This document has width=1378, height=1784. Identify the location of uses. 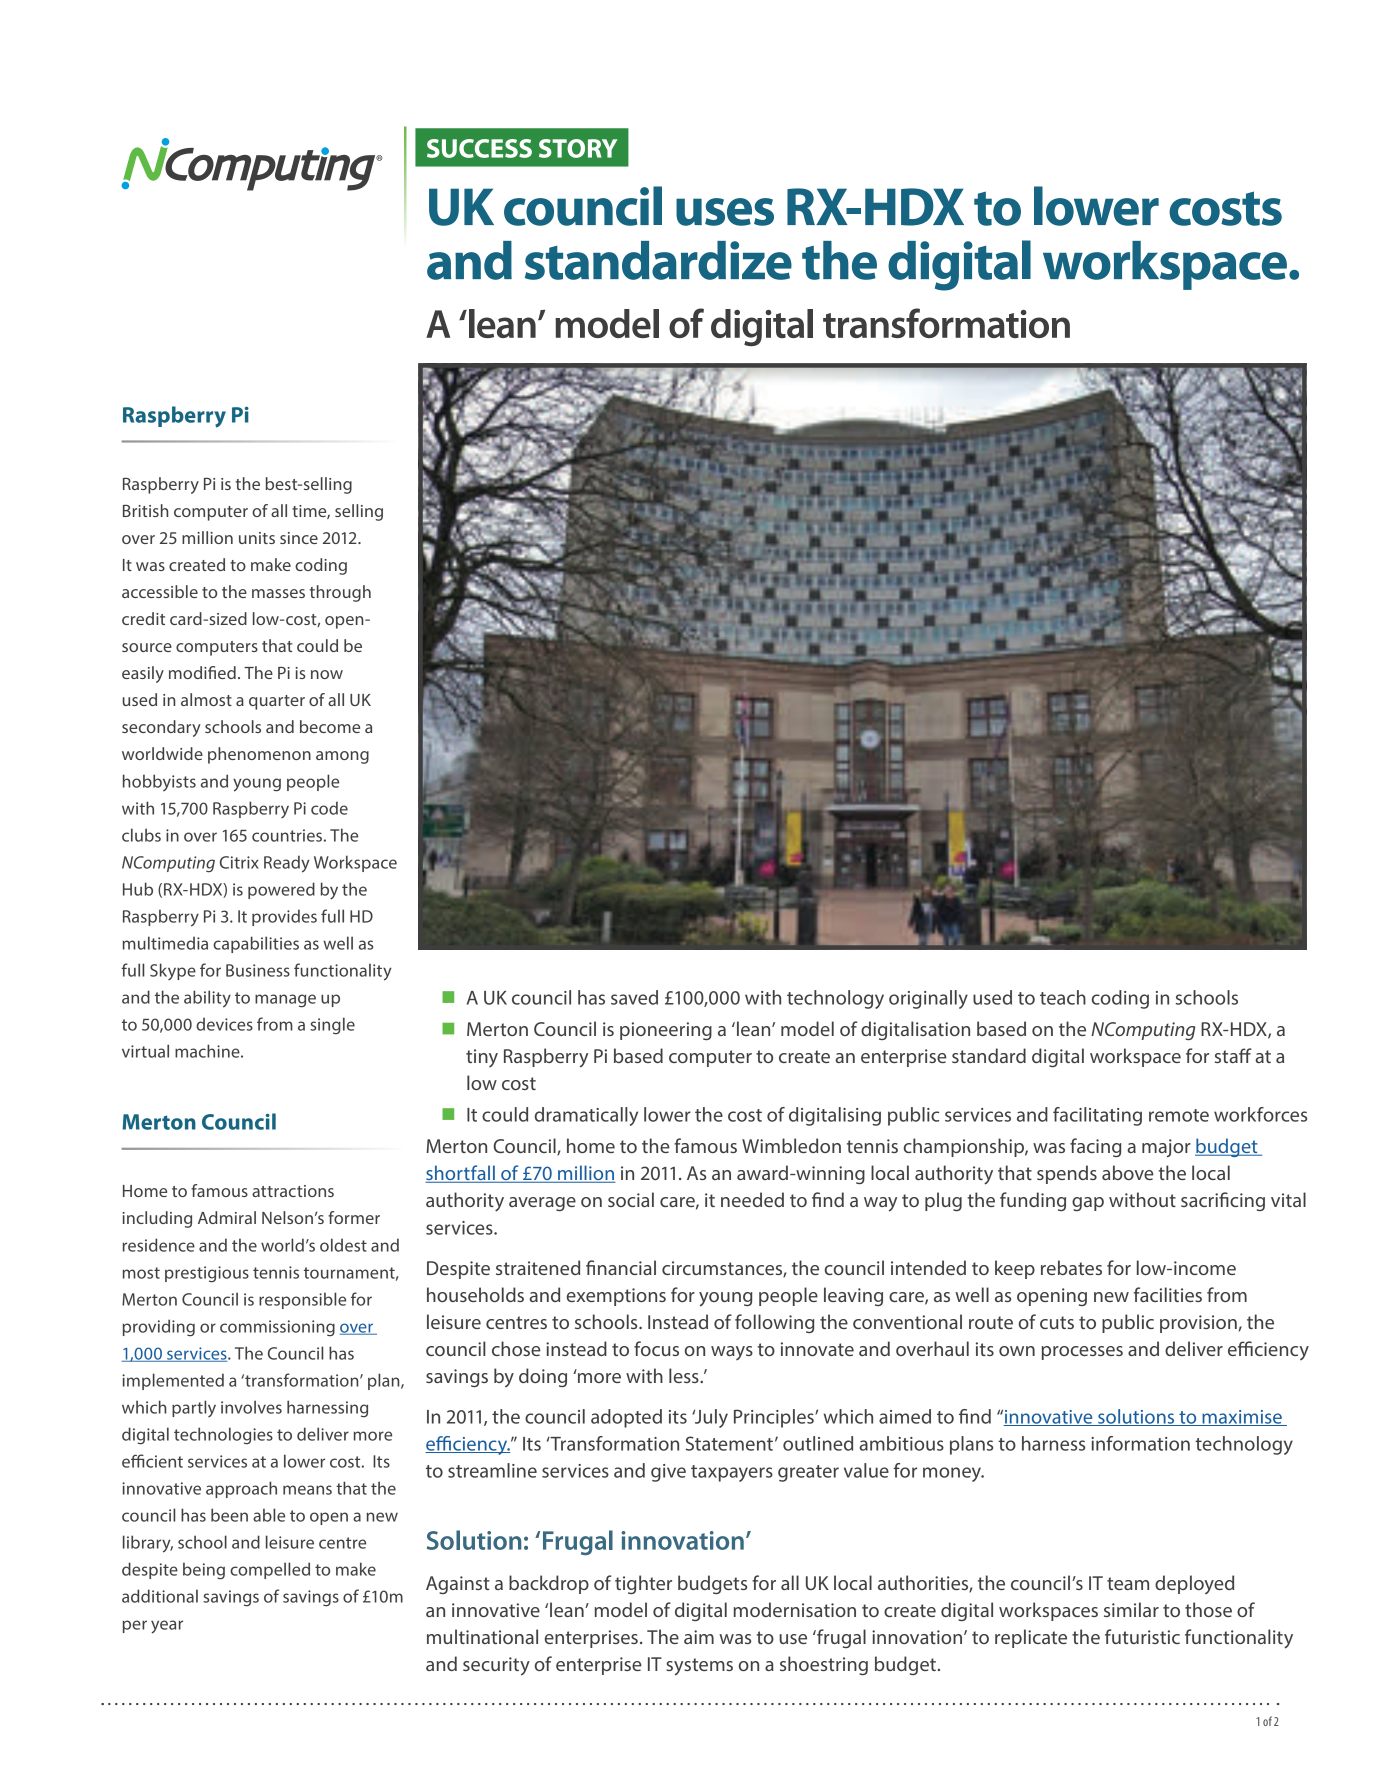
(725, 212).
